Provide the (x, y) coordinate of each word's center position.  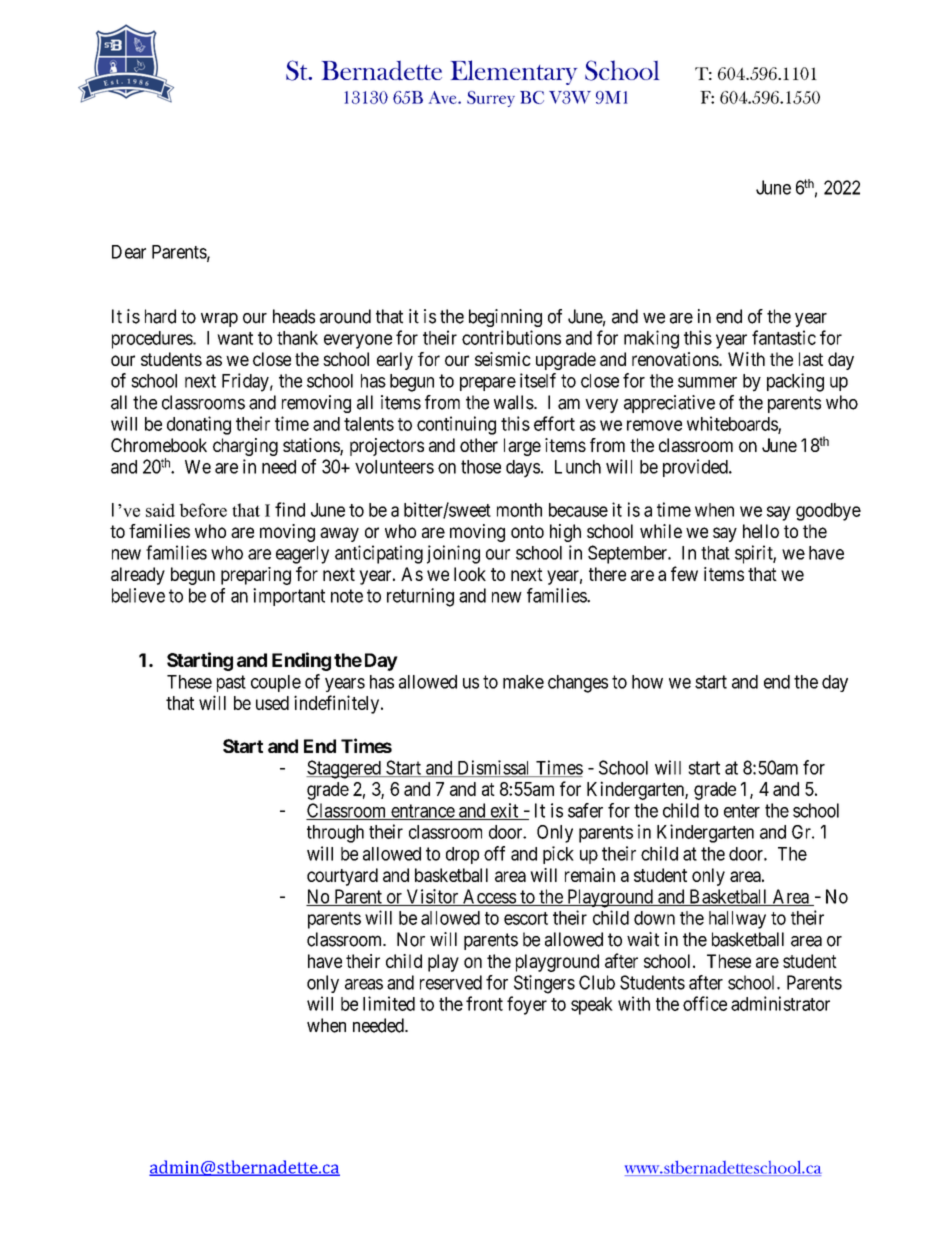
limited (389, 1003)
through (335, 834)
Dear (129, 252)
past (231, 683)
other (479, 445)
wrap (219, 320)
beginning (505, 318)
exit (504, 811)
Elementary (514, 72)
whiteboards (733, 424)
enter (742, 811)
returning (420, 597)
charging (245, 447)
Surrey (491, 99)
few (684, 573)
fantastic (784, 337)
